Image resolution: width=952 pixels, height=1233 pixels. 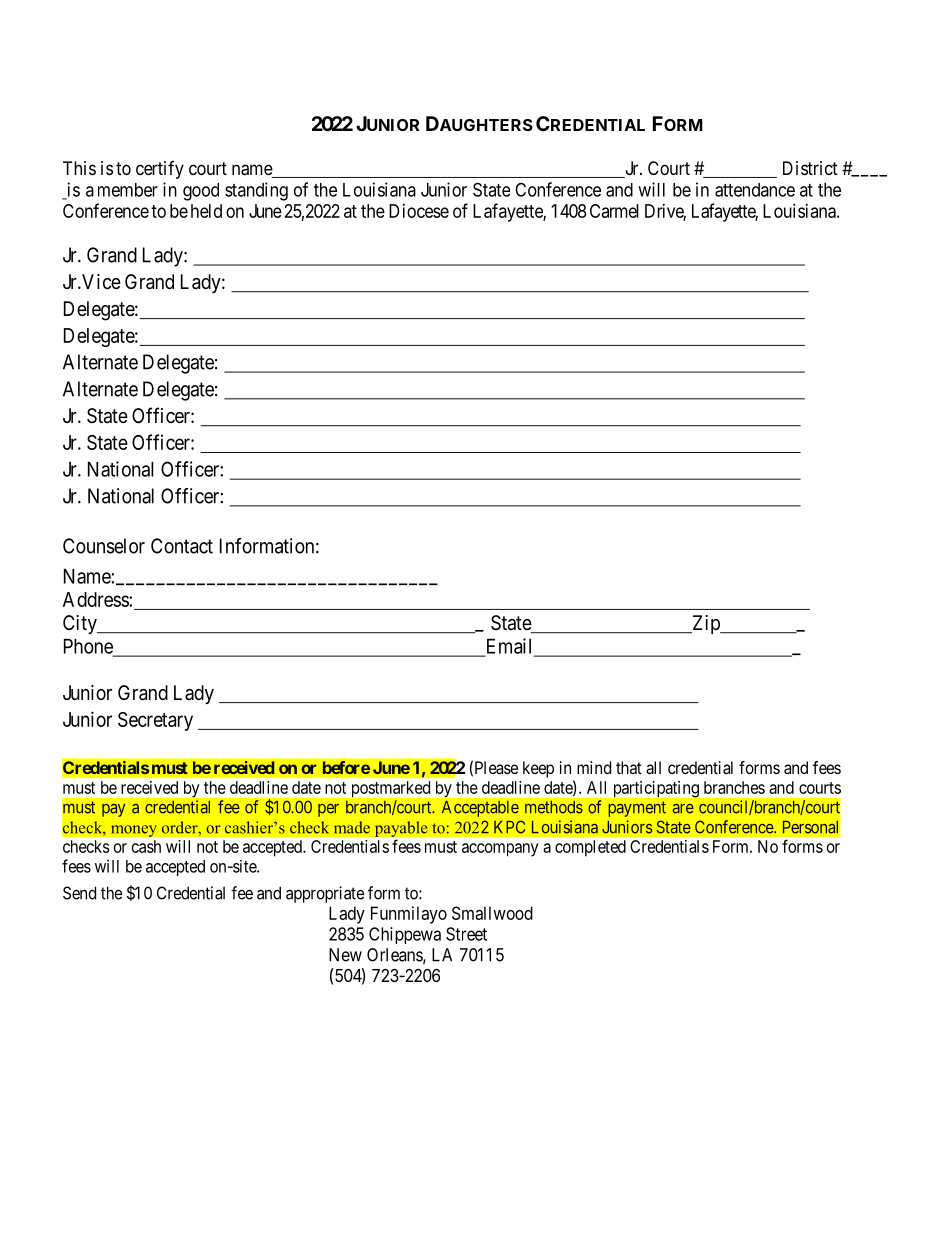 What do you see at coordinates (706, 624) in the screenshot?
I see `Zip` at bounding box center [706, 624].
